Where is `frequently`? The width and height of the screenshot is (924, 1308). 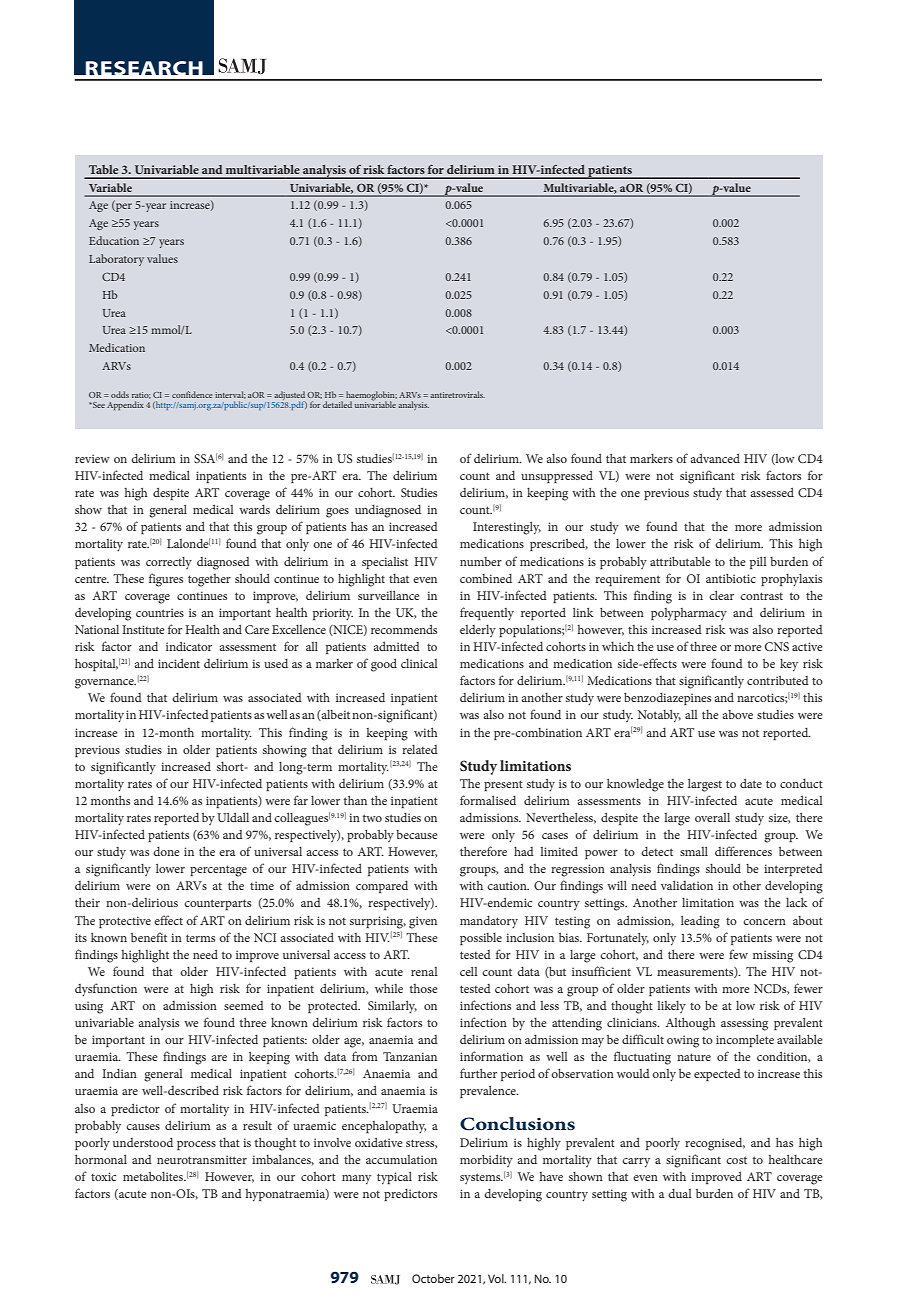
frequently is located at coordinates (487, 614).
